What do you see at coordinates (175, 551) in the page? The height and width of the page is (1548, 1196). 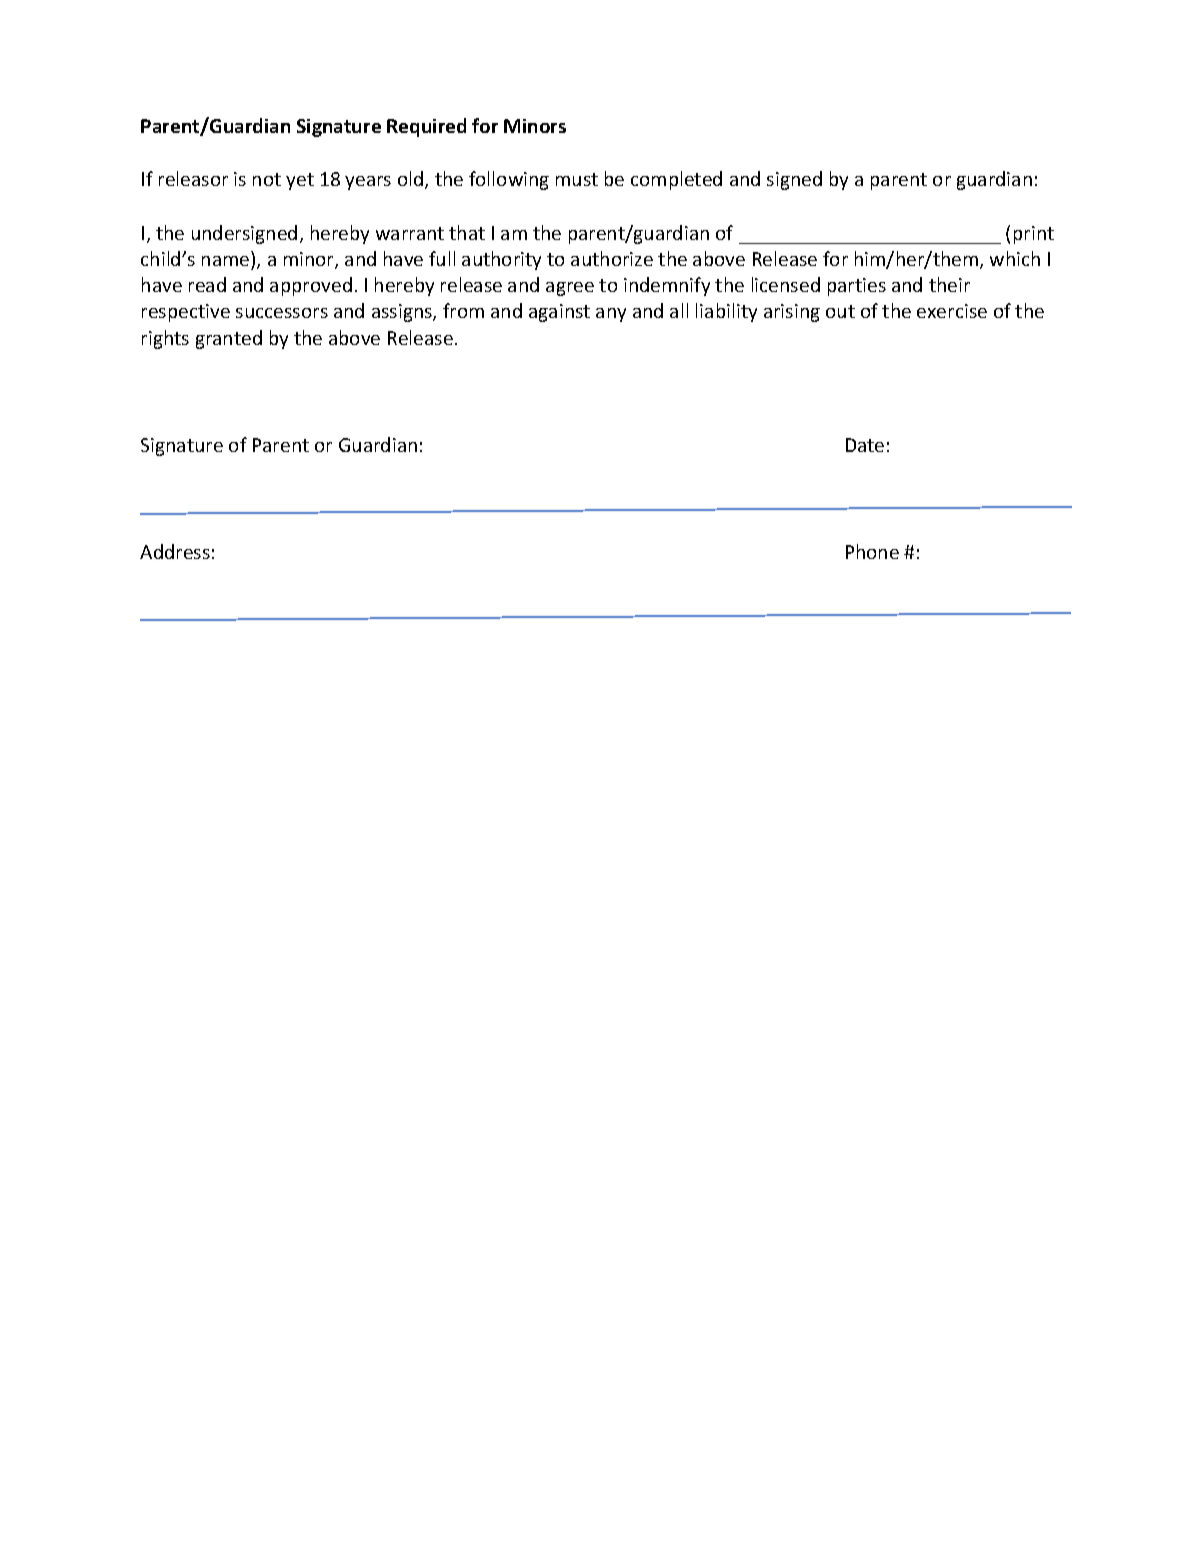 I see `Address` at bounding box center [175, 551].
